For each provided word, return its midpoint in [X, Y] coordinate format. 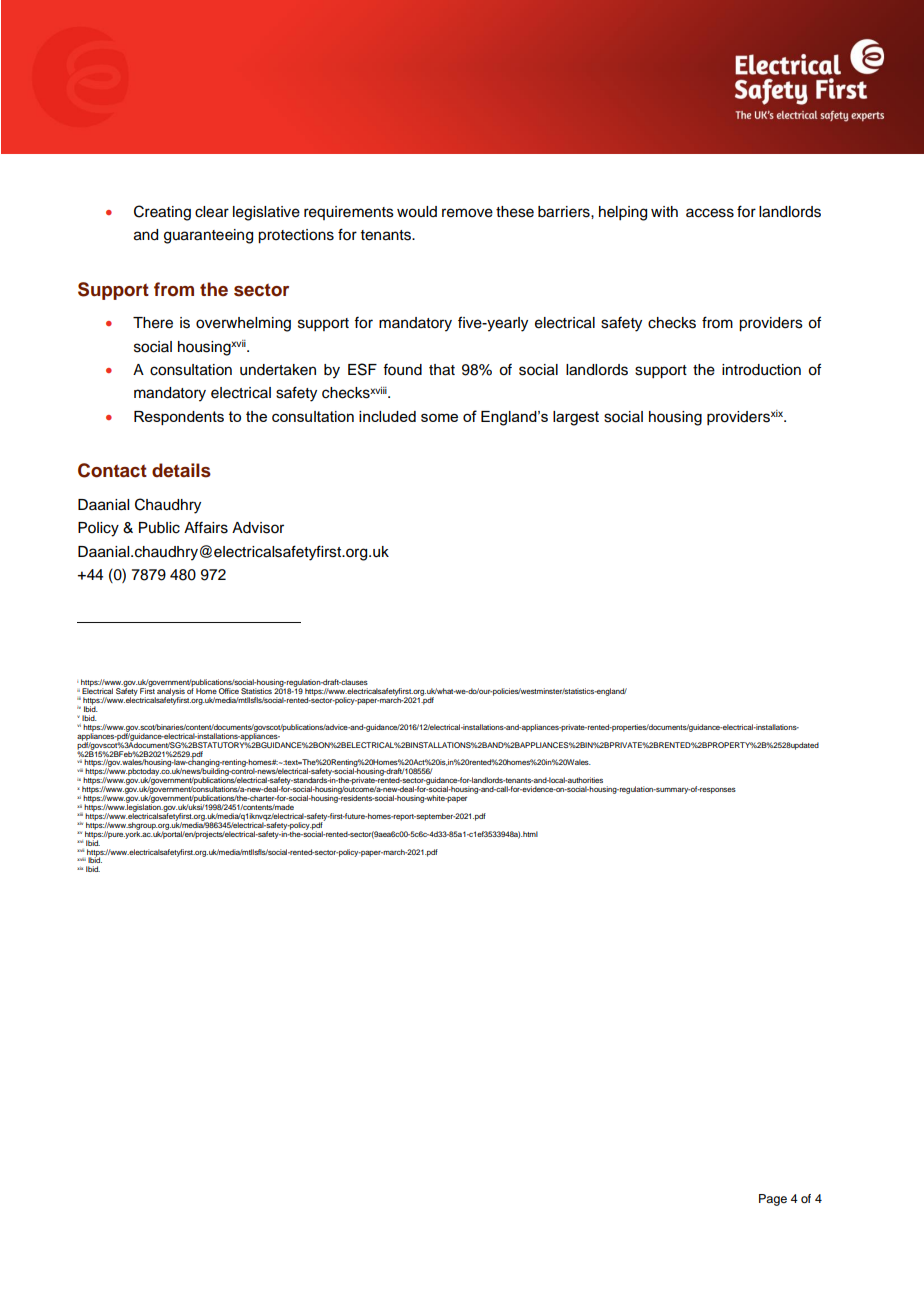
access [710, 213]
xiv [80, 823]
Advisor [258, 528]
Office [229, 691]
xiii [80, 814]
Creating [162, 213]
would [417, 212]
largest [576, 418]
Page [773, 1200]
